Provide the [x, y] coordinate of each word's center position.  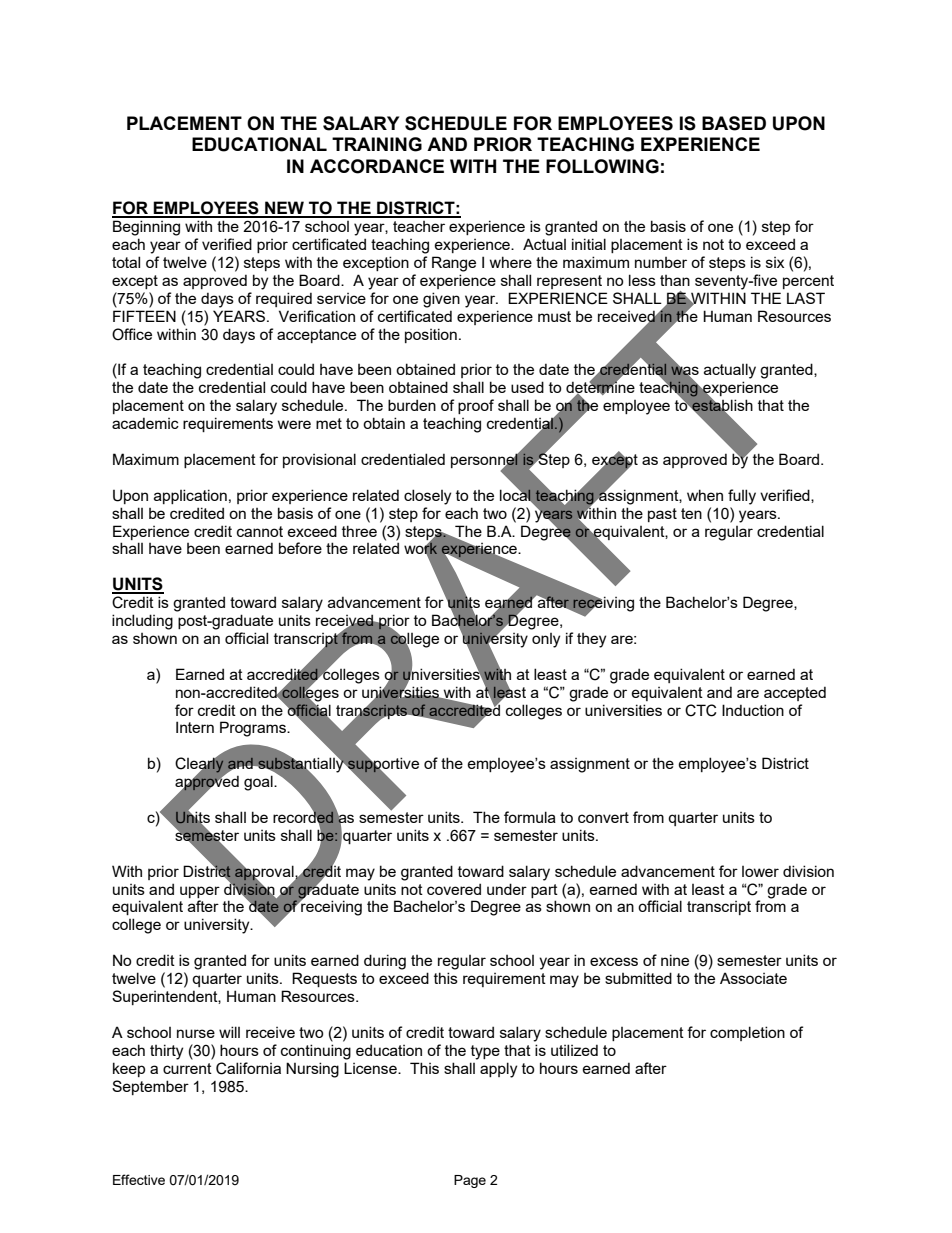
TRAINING [377, 144]
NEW [284, 209]
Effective [139, 1179]
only [546, 640]
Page [470, 1181]
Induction [753, 710]
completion [747, 1033]
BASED [734, 123]
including [142, 622]
